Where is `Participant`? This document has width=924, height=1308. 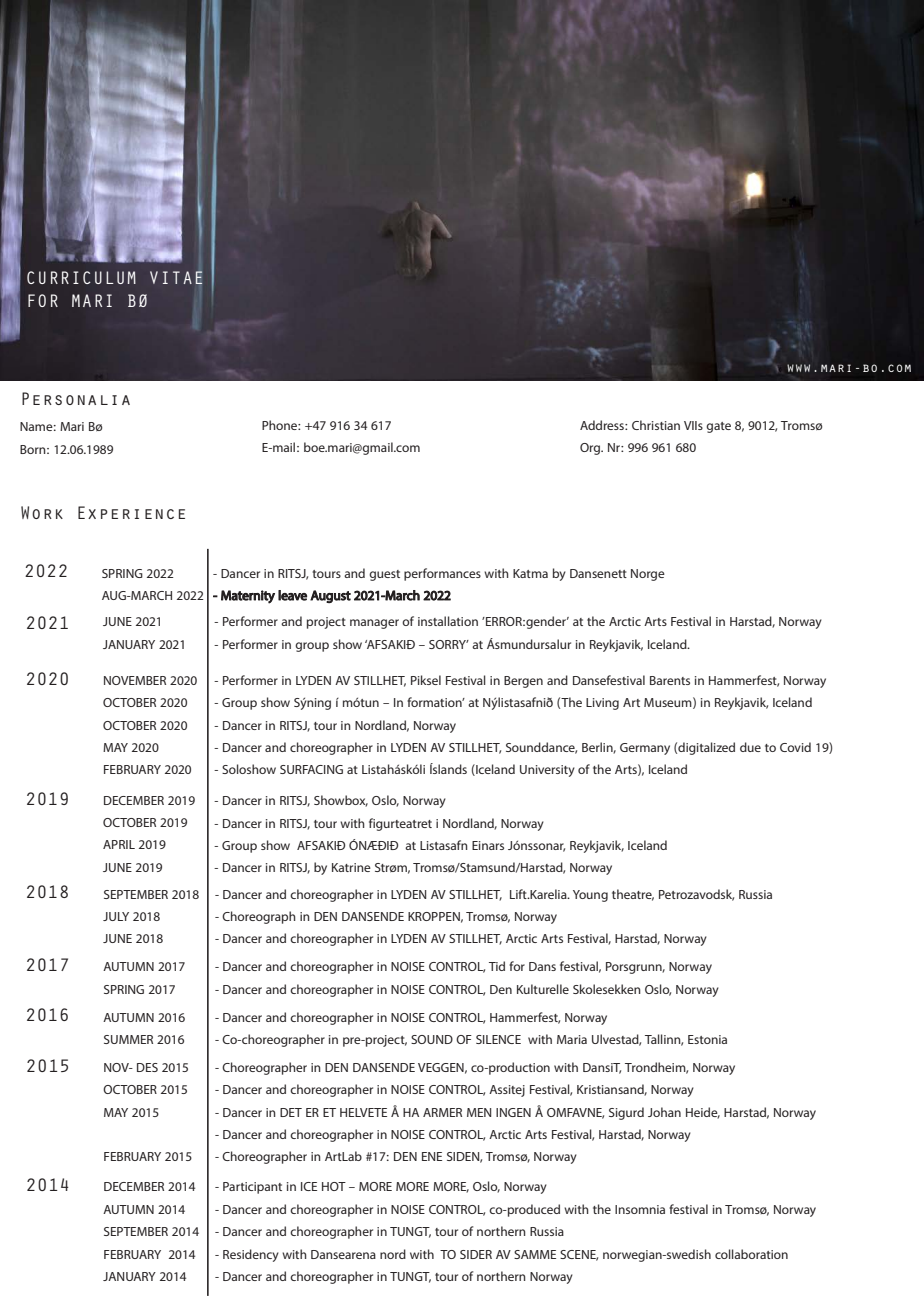
Participant is located at coordinates (252, 1188).
